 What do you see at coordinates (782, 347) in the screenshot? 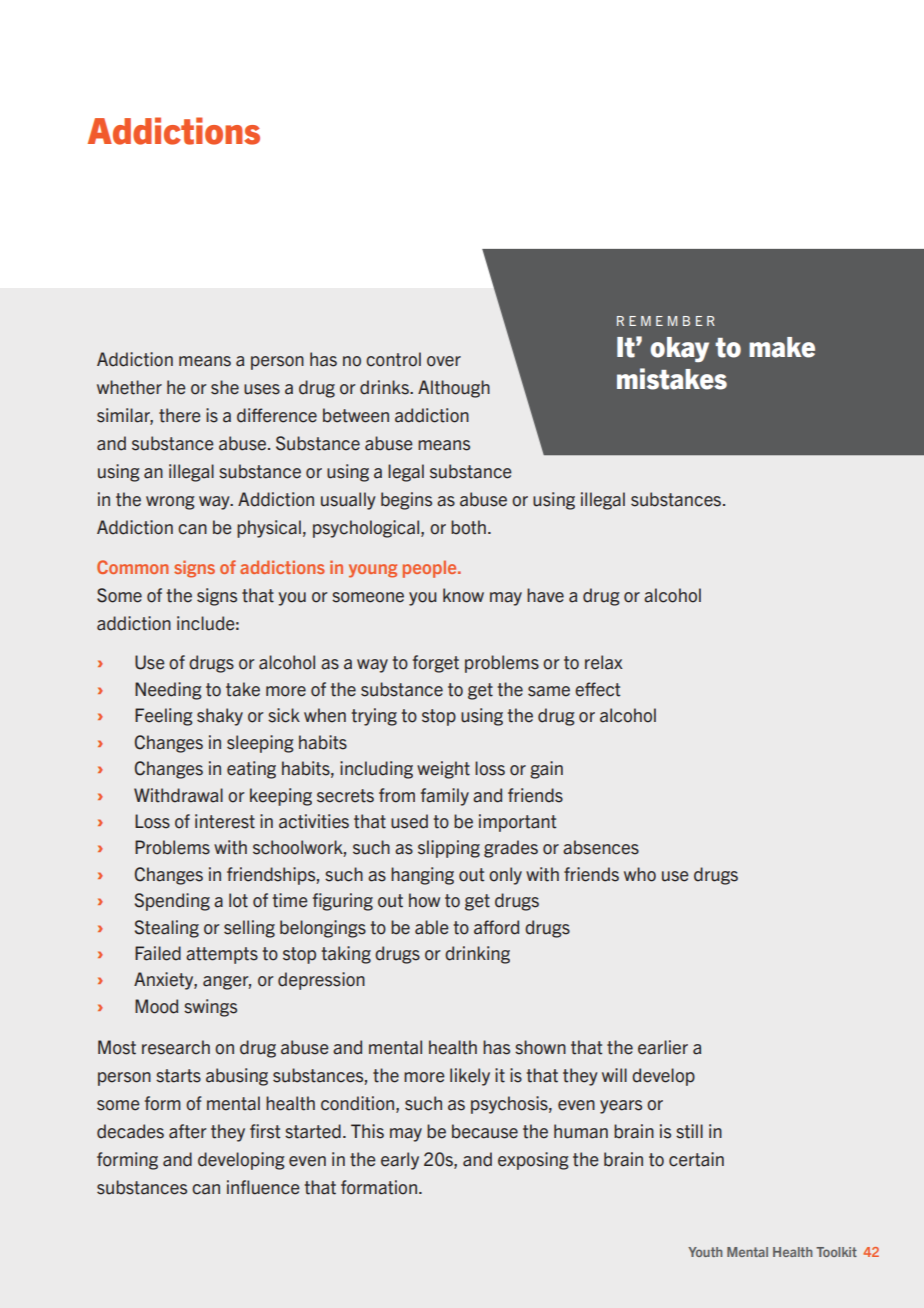
I see `make` at bounding box center [782, 347].
